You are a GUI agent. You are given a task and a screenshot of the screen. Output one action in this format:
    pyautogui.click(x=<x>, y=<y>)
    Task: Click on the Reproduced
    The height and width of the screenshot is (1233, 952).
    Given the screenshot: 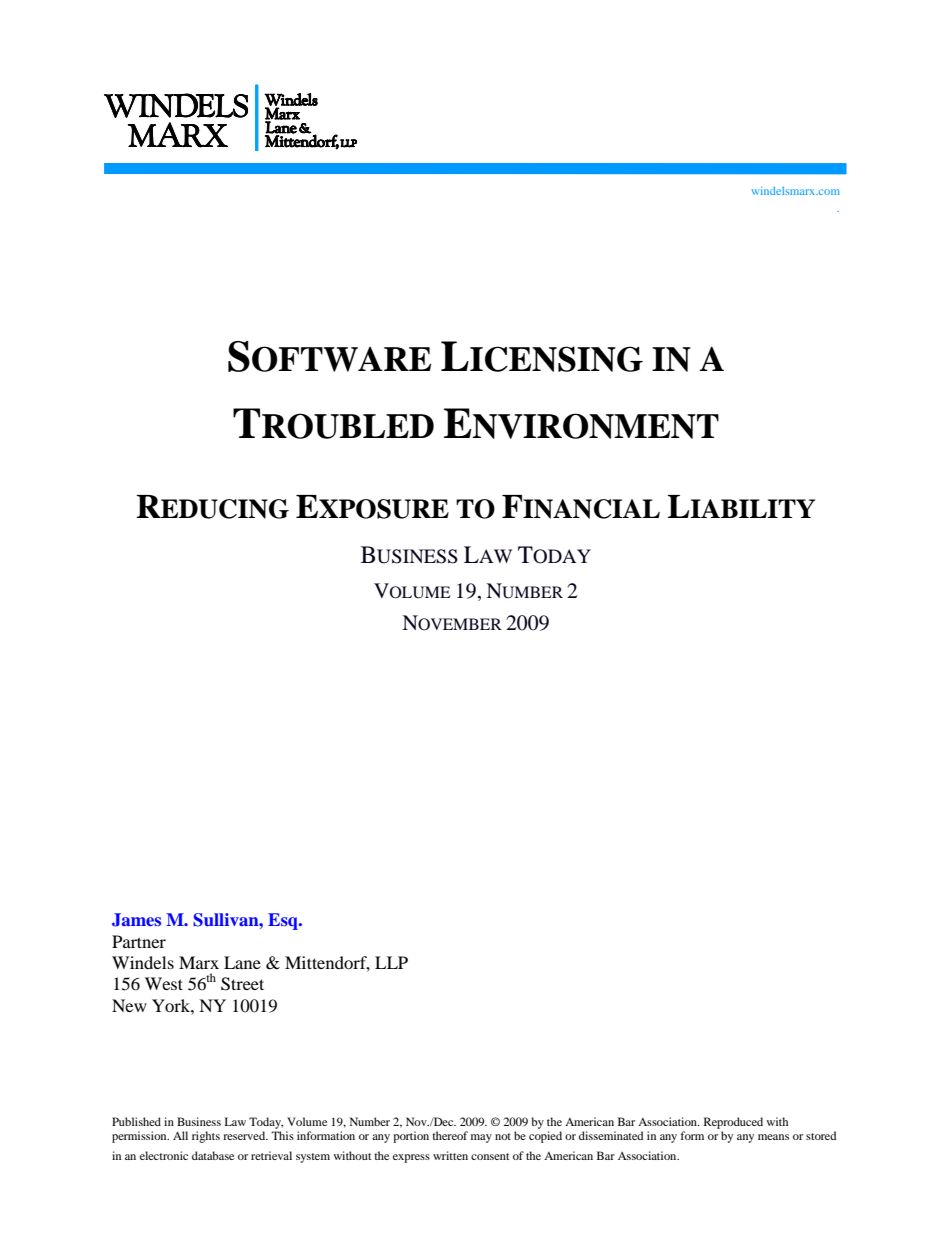 What is the action you would take?
    pyautogui.click(x=733, y=1123)
